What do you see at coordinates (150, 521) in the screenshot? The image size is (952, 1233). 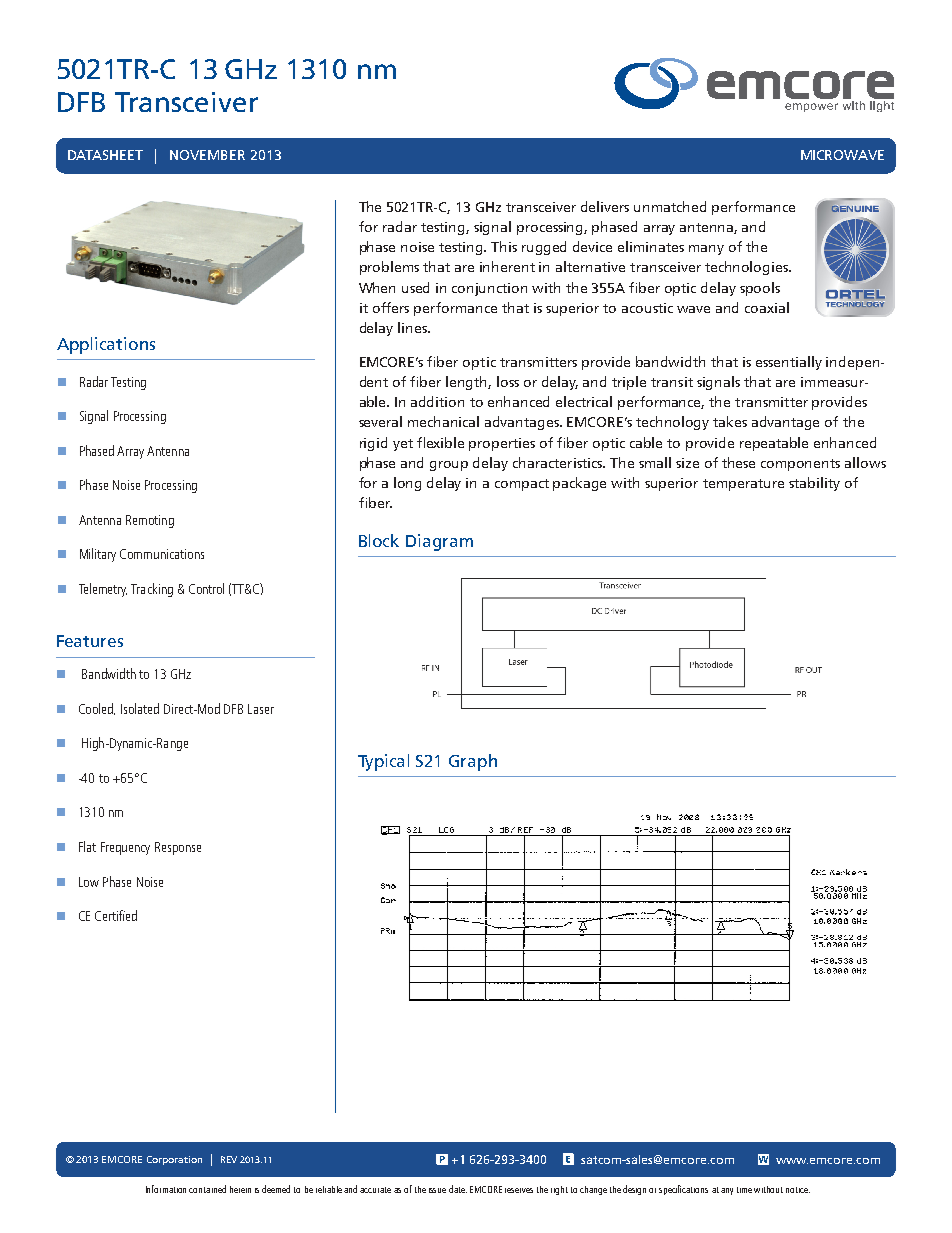 I see `Remoting` at bounding box center [150, 521].
